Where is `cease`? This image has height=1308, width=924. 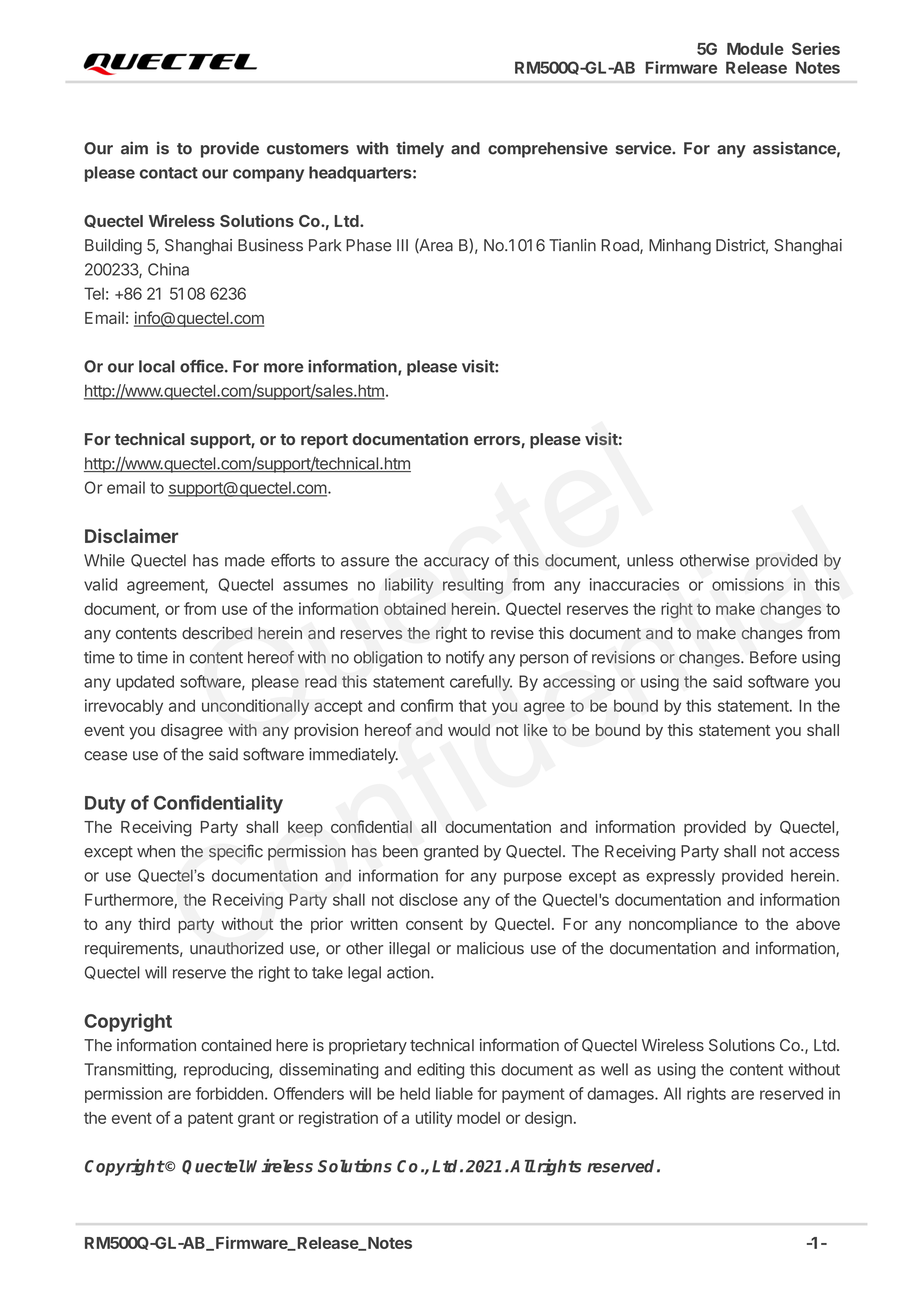
cease is located at coordinates (105, 756).
